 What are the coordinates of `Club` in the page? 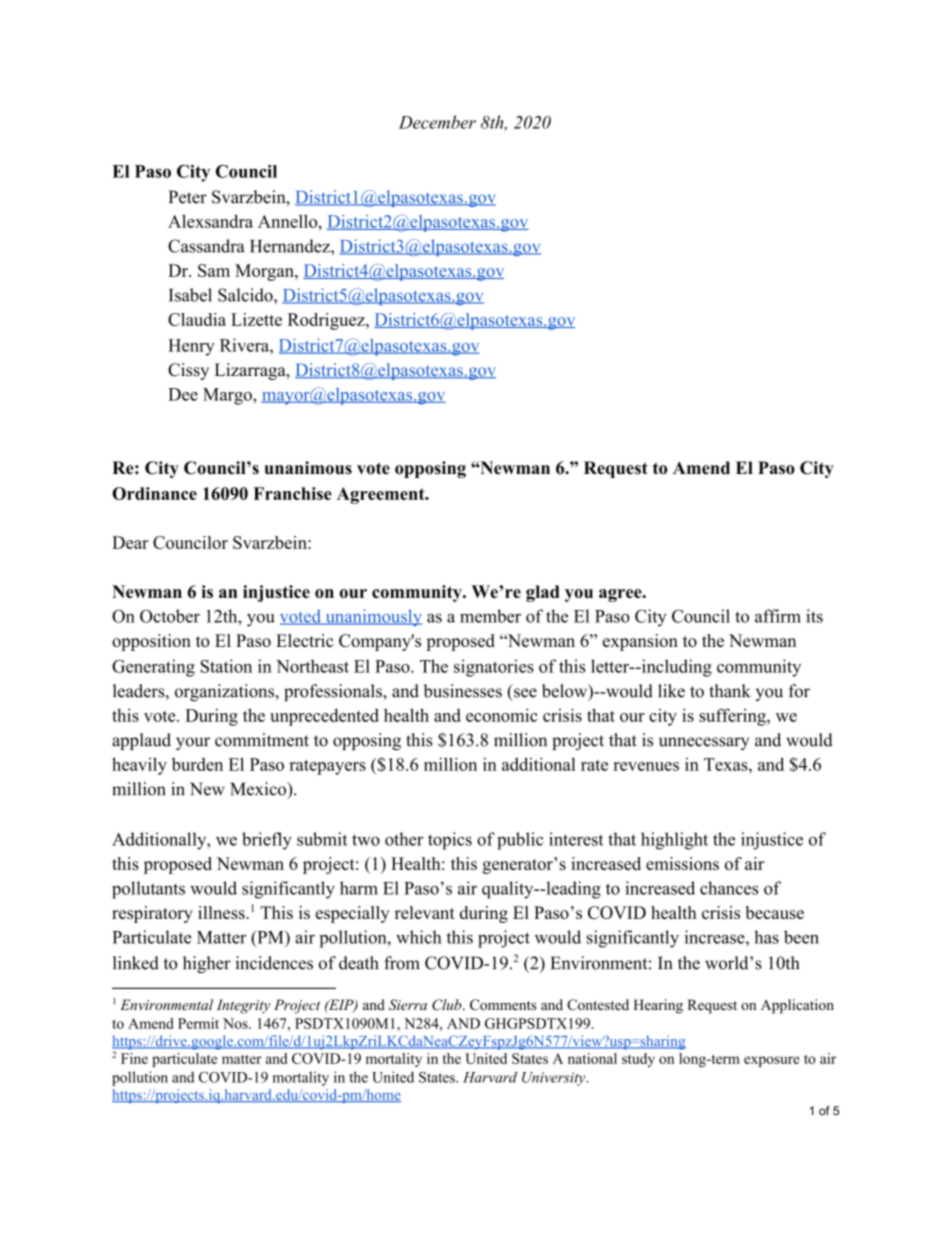 It's located at (448, 1005).
